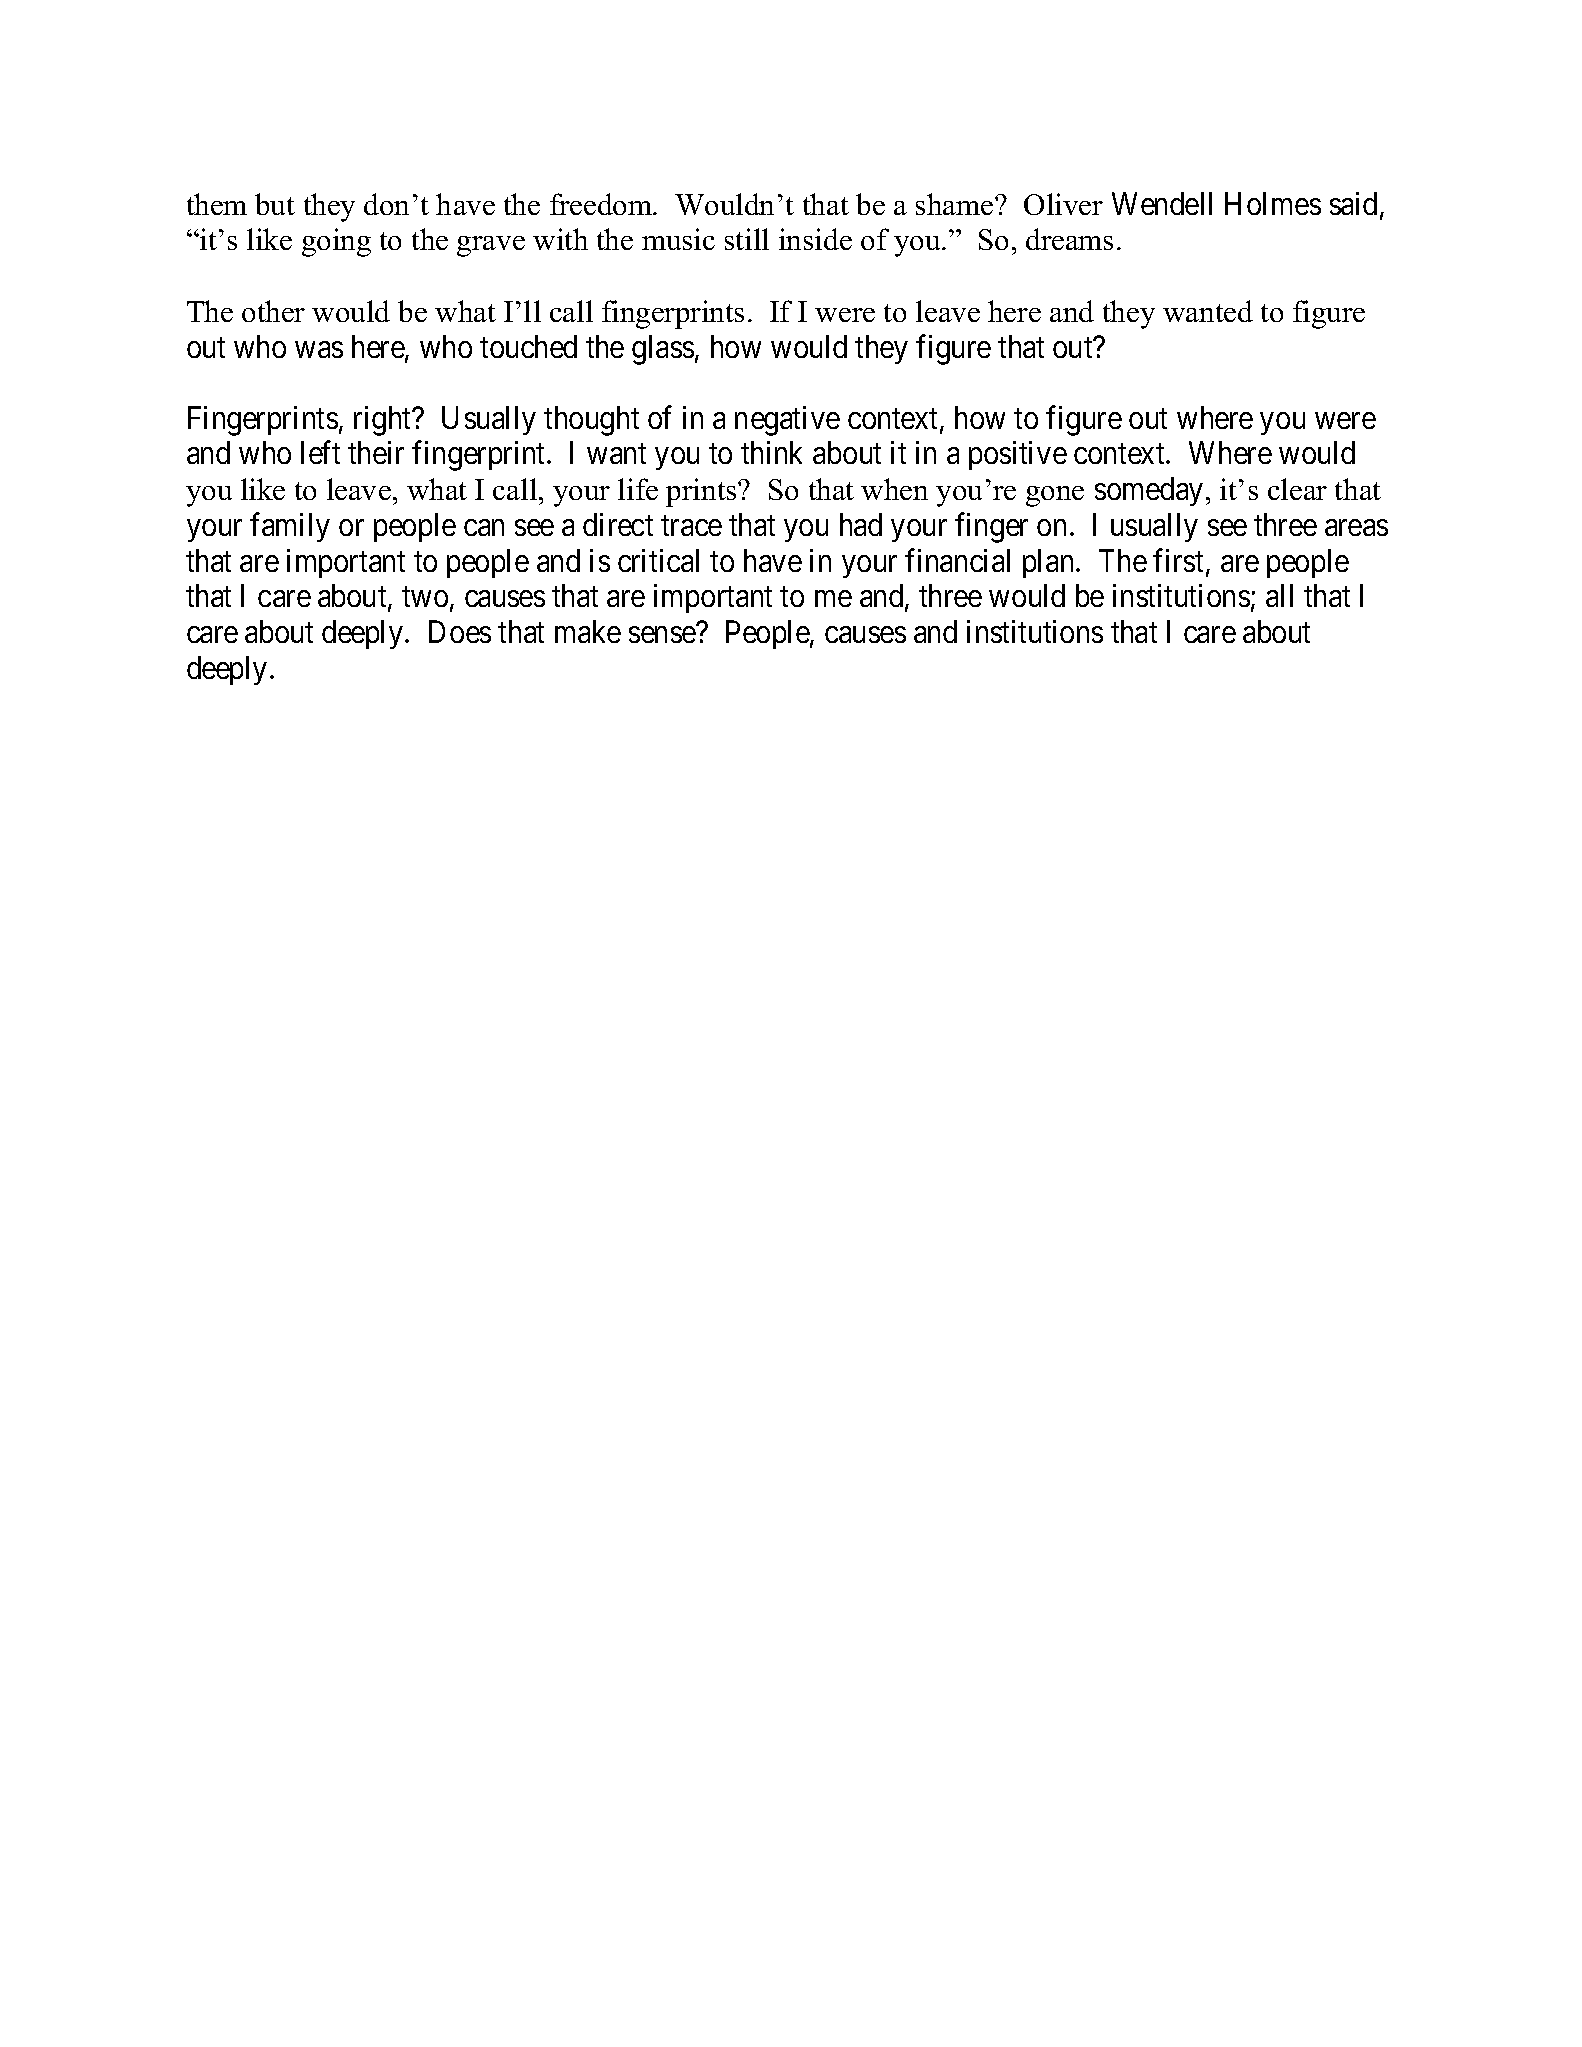  What do you see at coordinates (787, 421) in the document?
I see `negative` at bounding box center [787, 421].
